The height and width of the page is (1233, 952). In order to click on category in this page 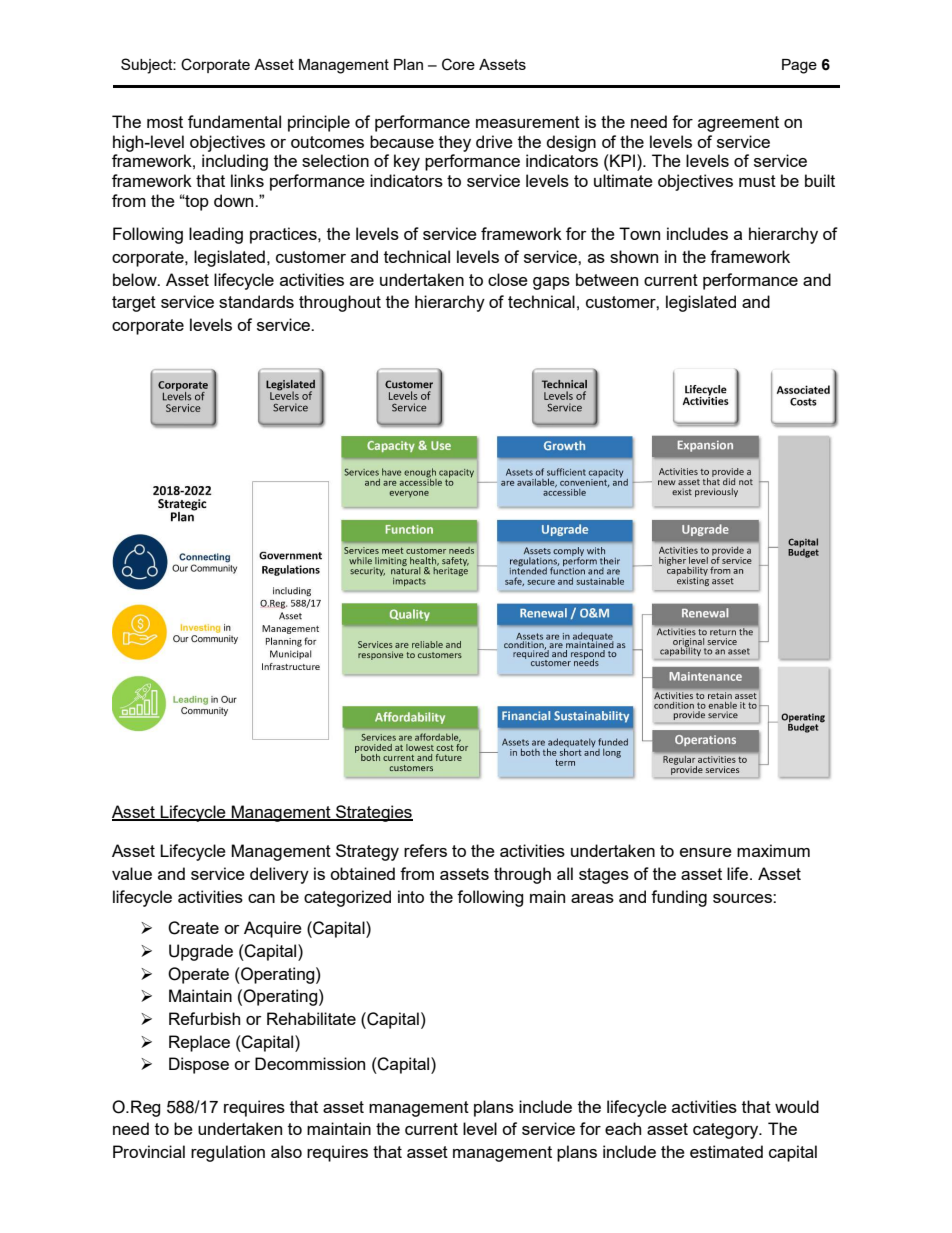, I will do `click(727, 1131)`.
